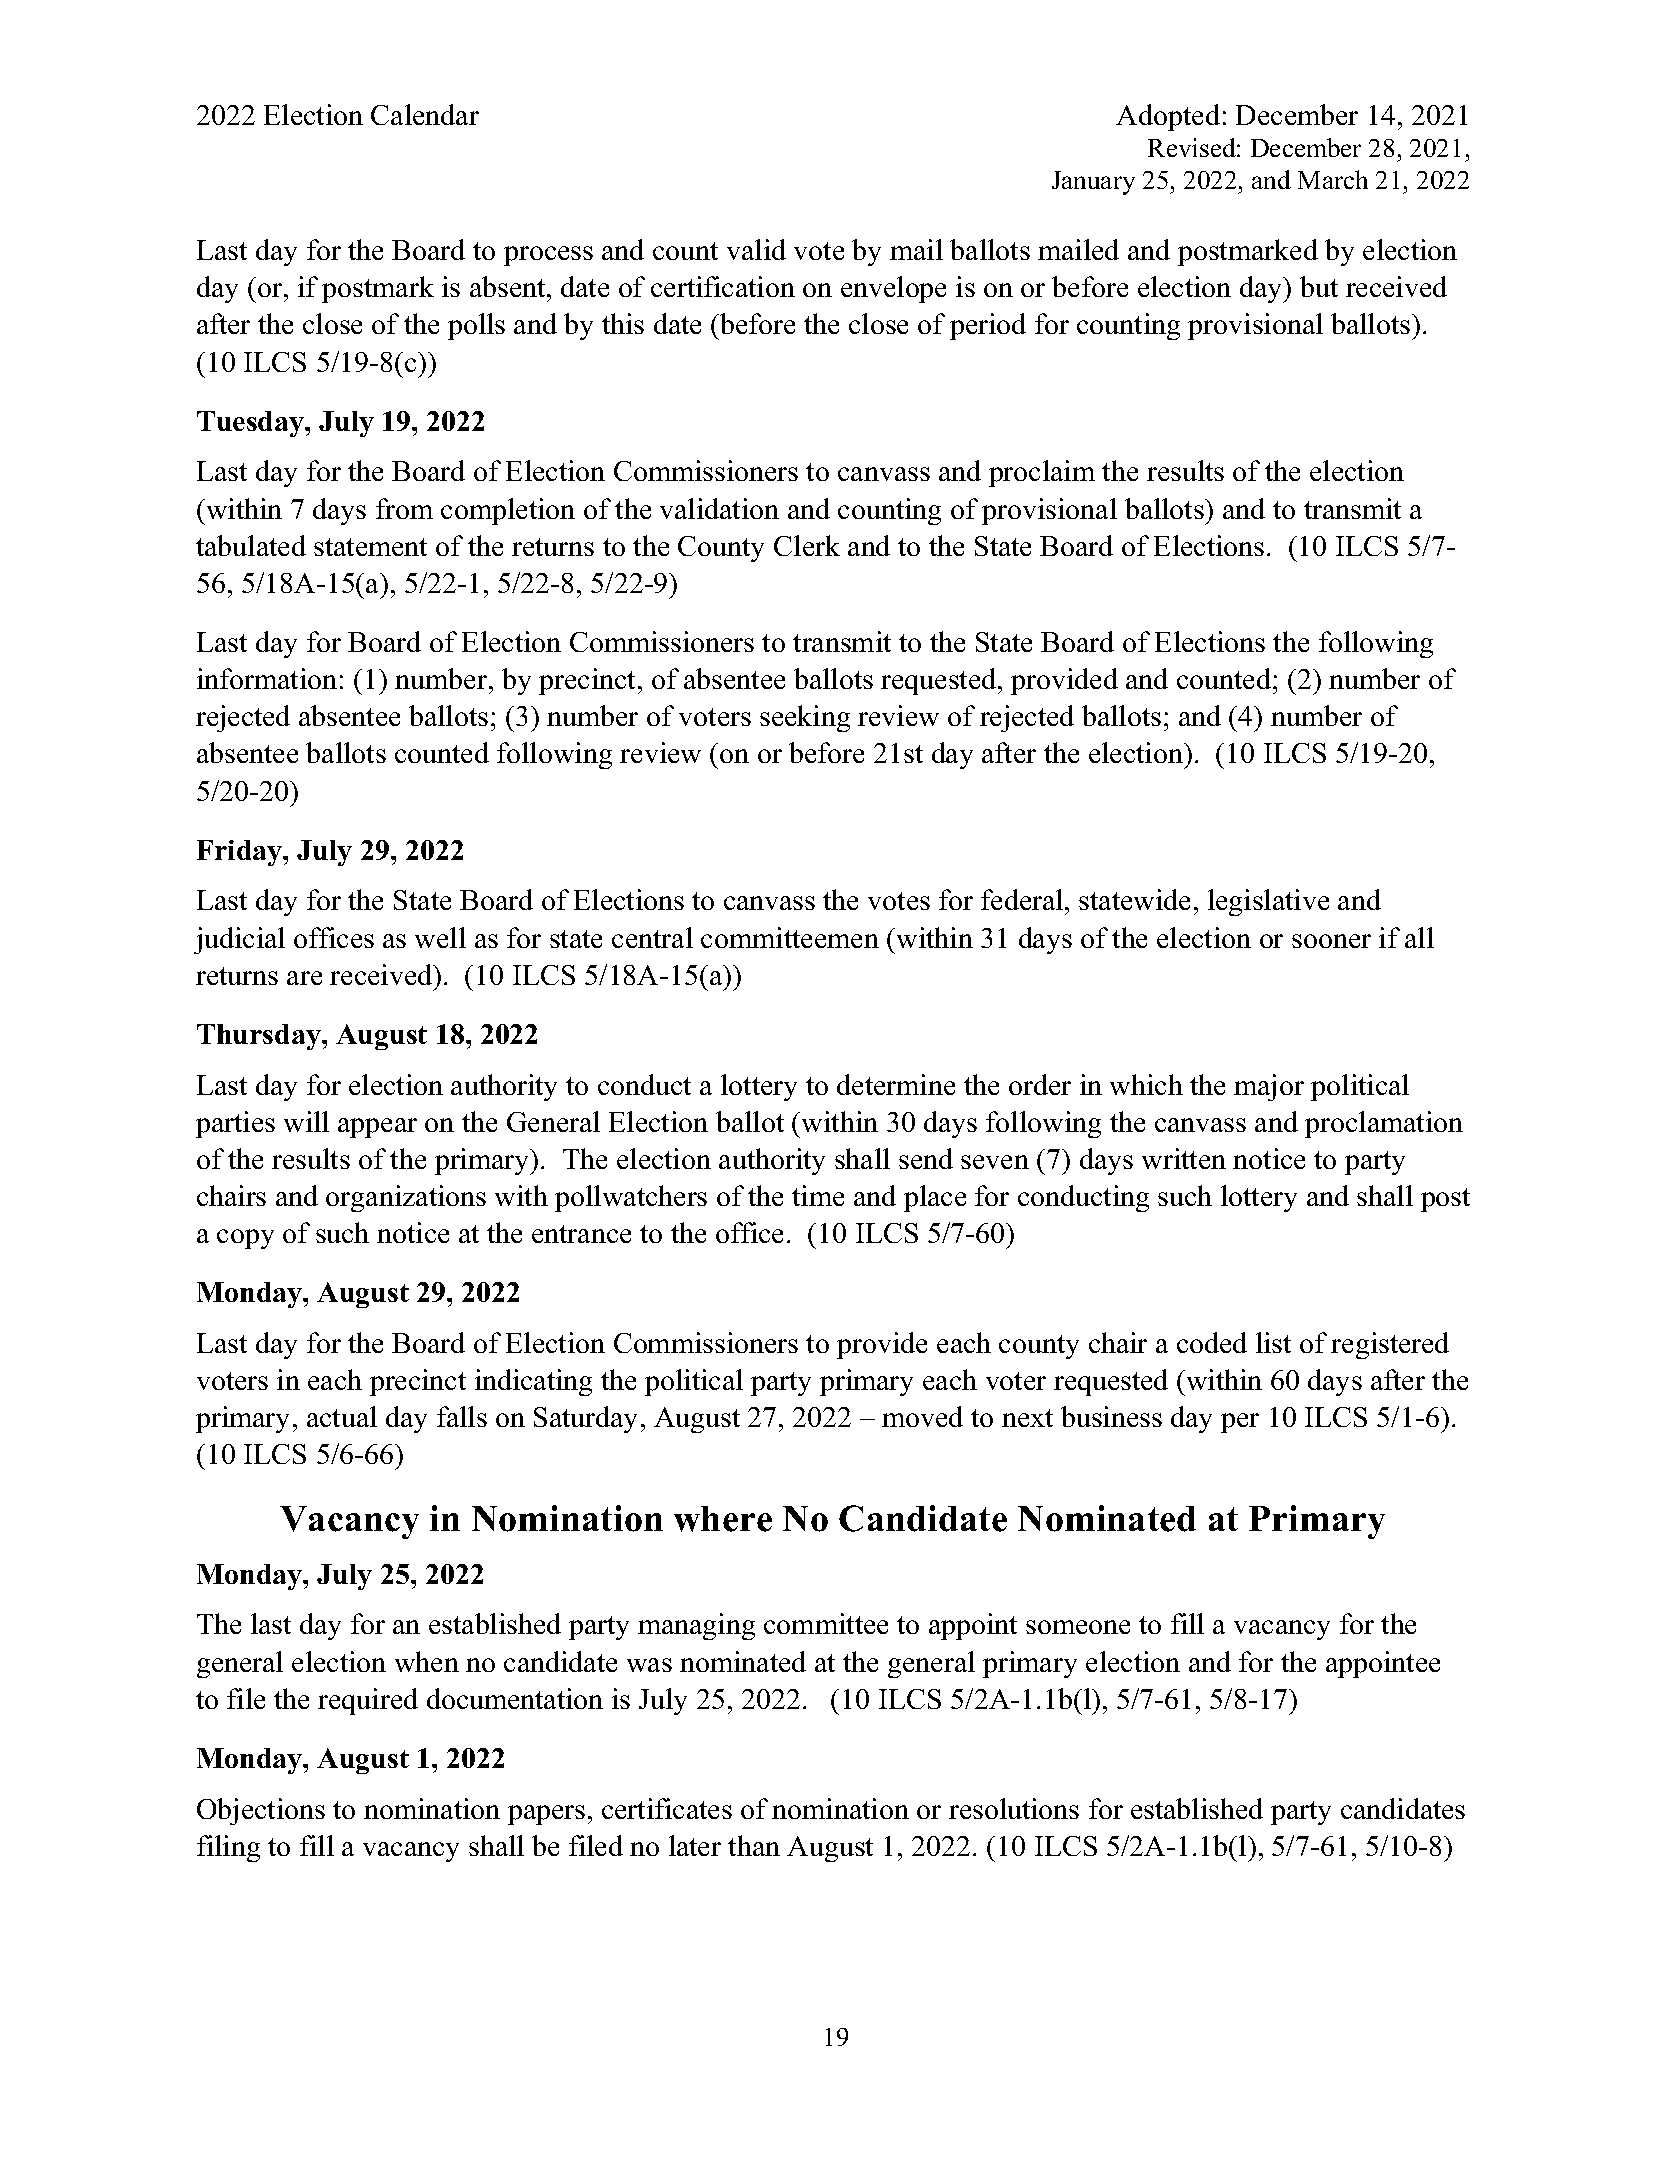 This screenshot has width=1667, height=2157. I want to click on sooner, so click(1331, 941).
